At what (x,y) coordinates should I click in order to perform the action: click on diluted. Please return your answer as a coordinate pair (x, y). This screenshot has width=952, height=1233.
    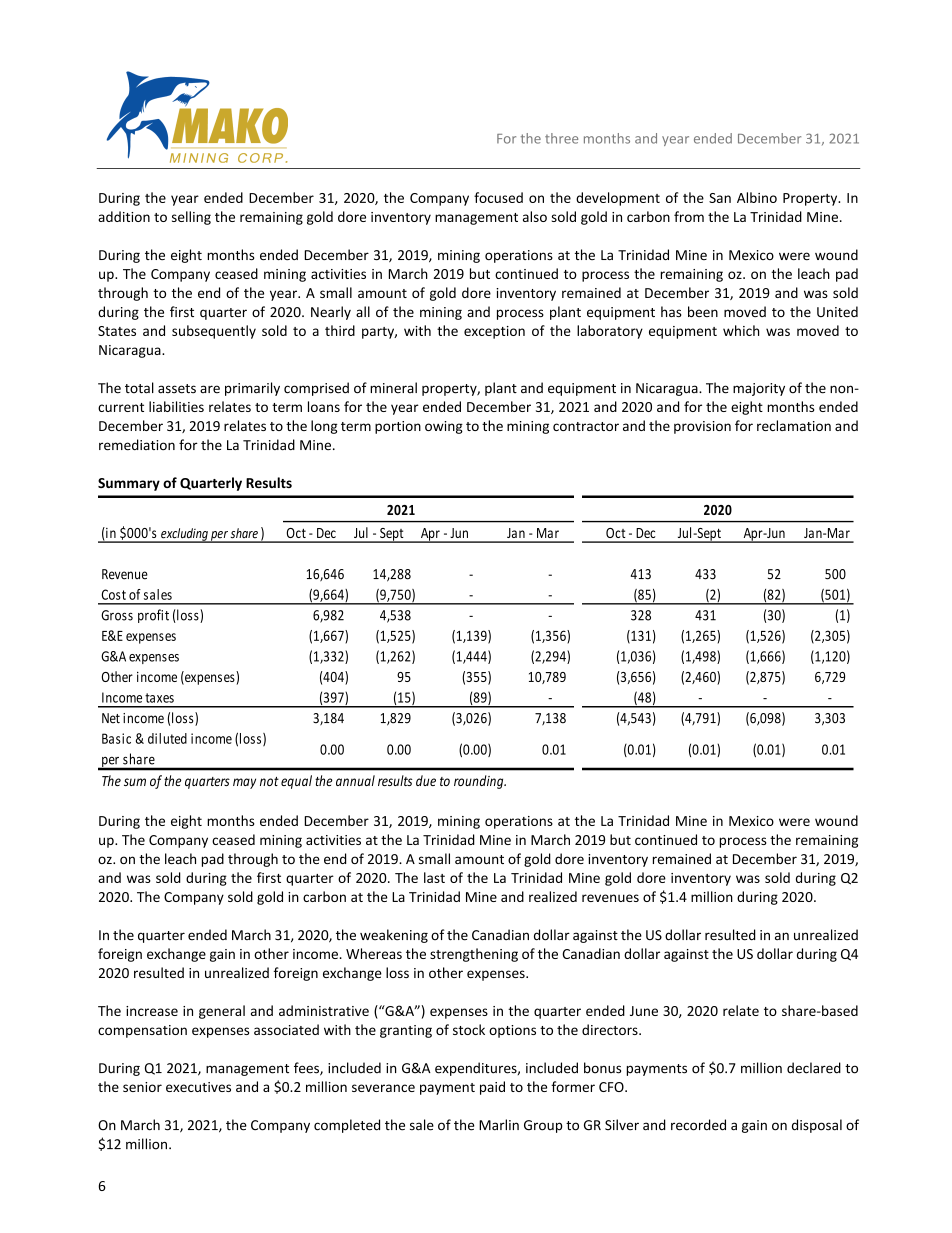
    Looking at the image, I should click on (167, 738).
